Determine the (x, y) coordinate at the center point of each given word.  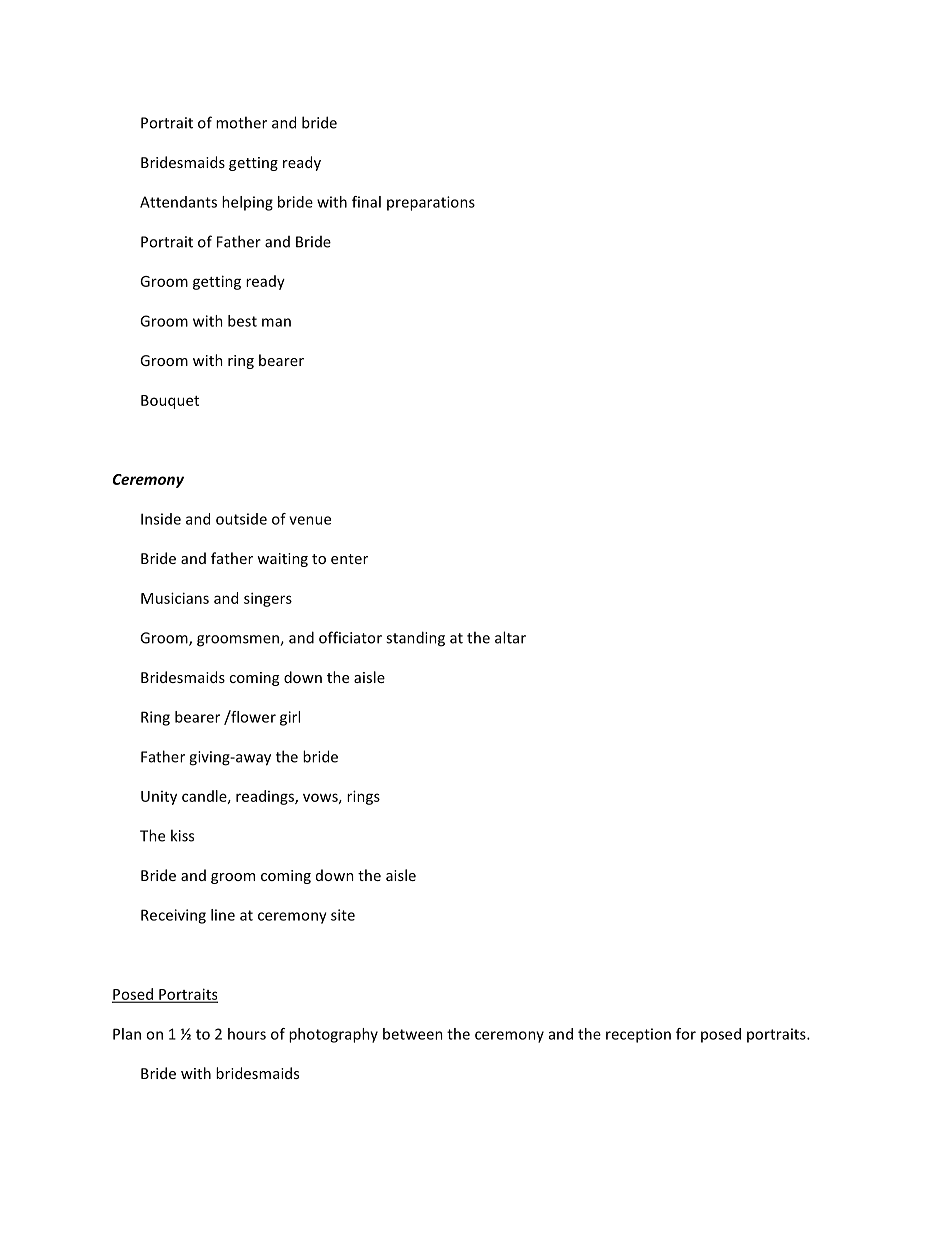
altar (510, 637)
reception (638, 1035)
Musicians (175, 598)
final (366, 202)
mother (241, 122)
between (413, 1034)
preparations (431, 203)
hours (247, 1034)
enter (349, 559)
